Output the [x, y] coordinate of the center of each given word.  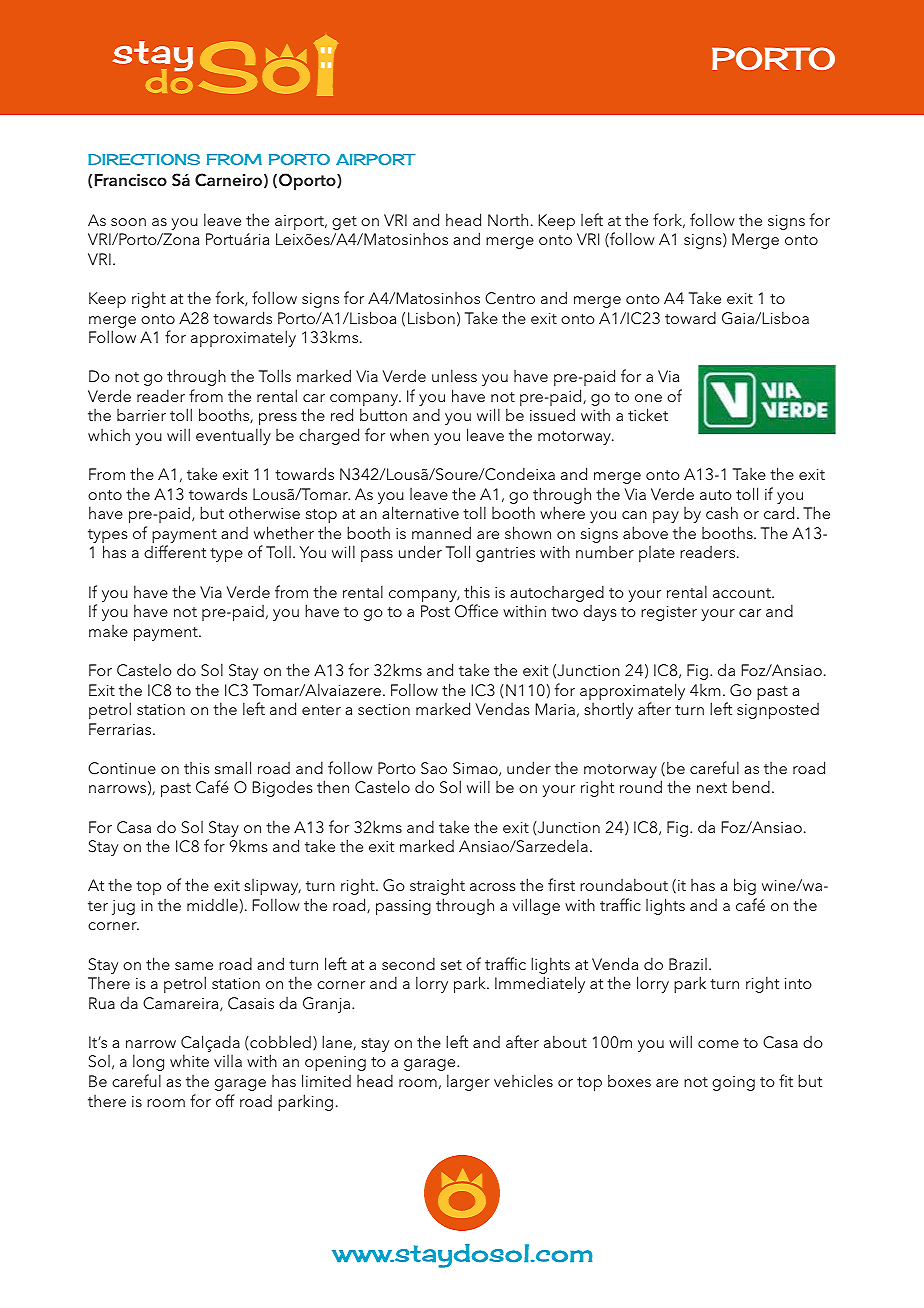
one [648, 398]
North [508, 220]
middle [212, 904]
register [669, 613]
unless [454, 375]
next [712, 788]
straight [437, 886]
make [108, 631]
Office [476, 611]
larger [468, 1082]
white [189, 1060]
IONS [178, 159]
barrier [141, 415]
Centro [510, 298]
